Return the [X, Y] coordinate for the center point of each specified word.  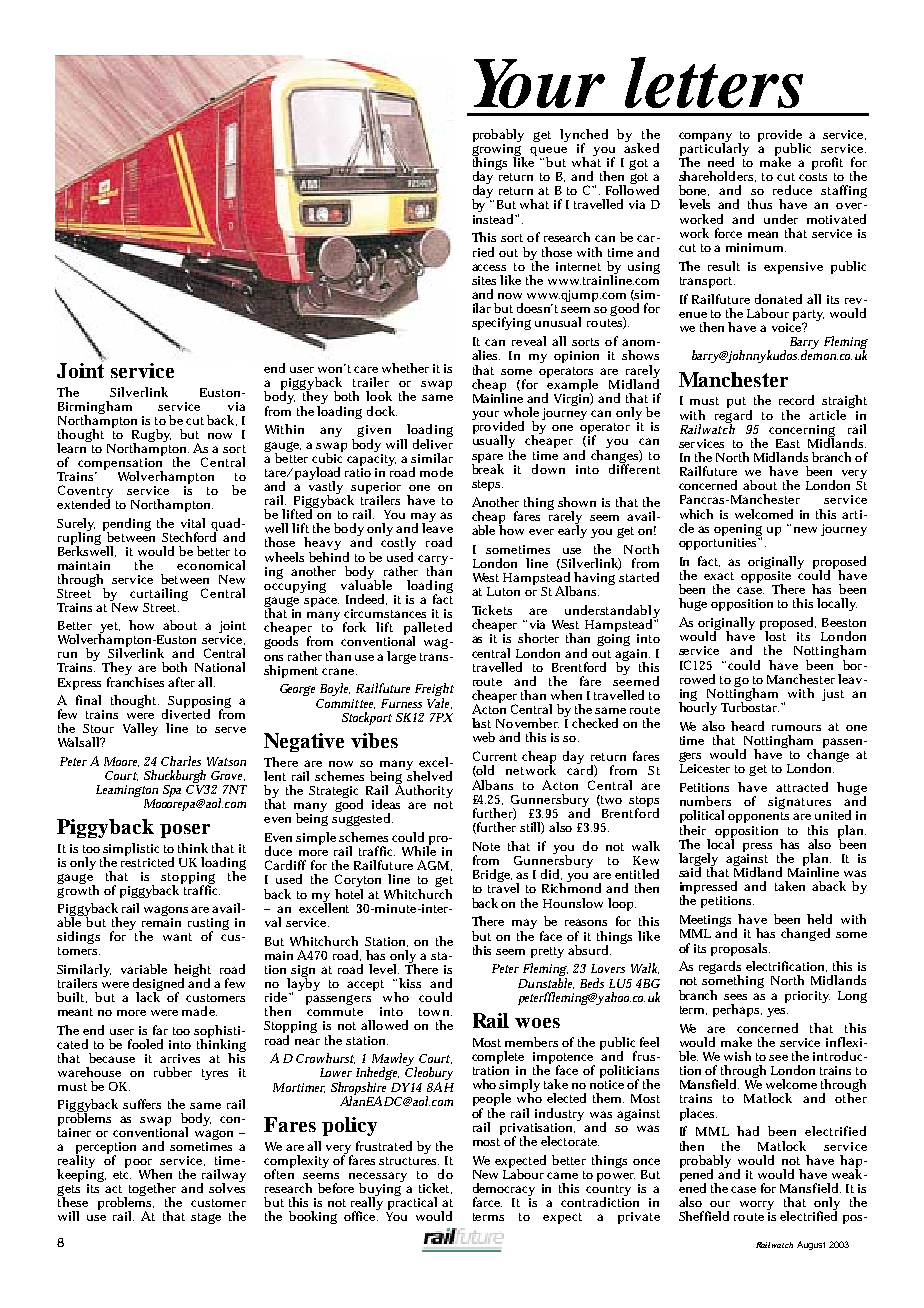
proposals [740, 949]
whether [405, 368]
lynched [584, 137]
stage [206, 1218]
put [736, 402]
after [181, 682]
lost [775, 635]
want [177, 937]
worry [757, 1207]
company [705, 138]
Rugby [151, 437]
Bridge [492, 875]
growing [498, 150]
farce [487, 1202]
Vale [439, 702]
